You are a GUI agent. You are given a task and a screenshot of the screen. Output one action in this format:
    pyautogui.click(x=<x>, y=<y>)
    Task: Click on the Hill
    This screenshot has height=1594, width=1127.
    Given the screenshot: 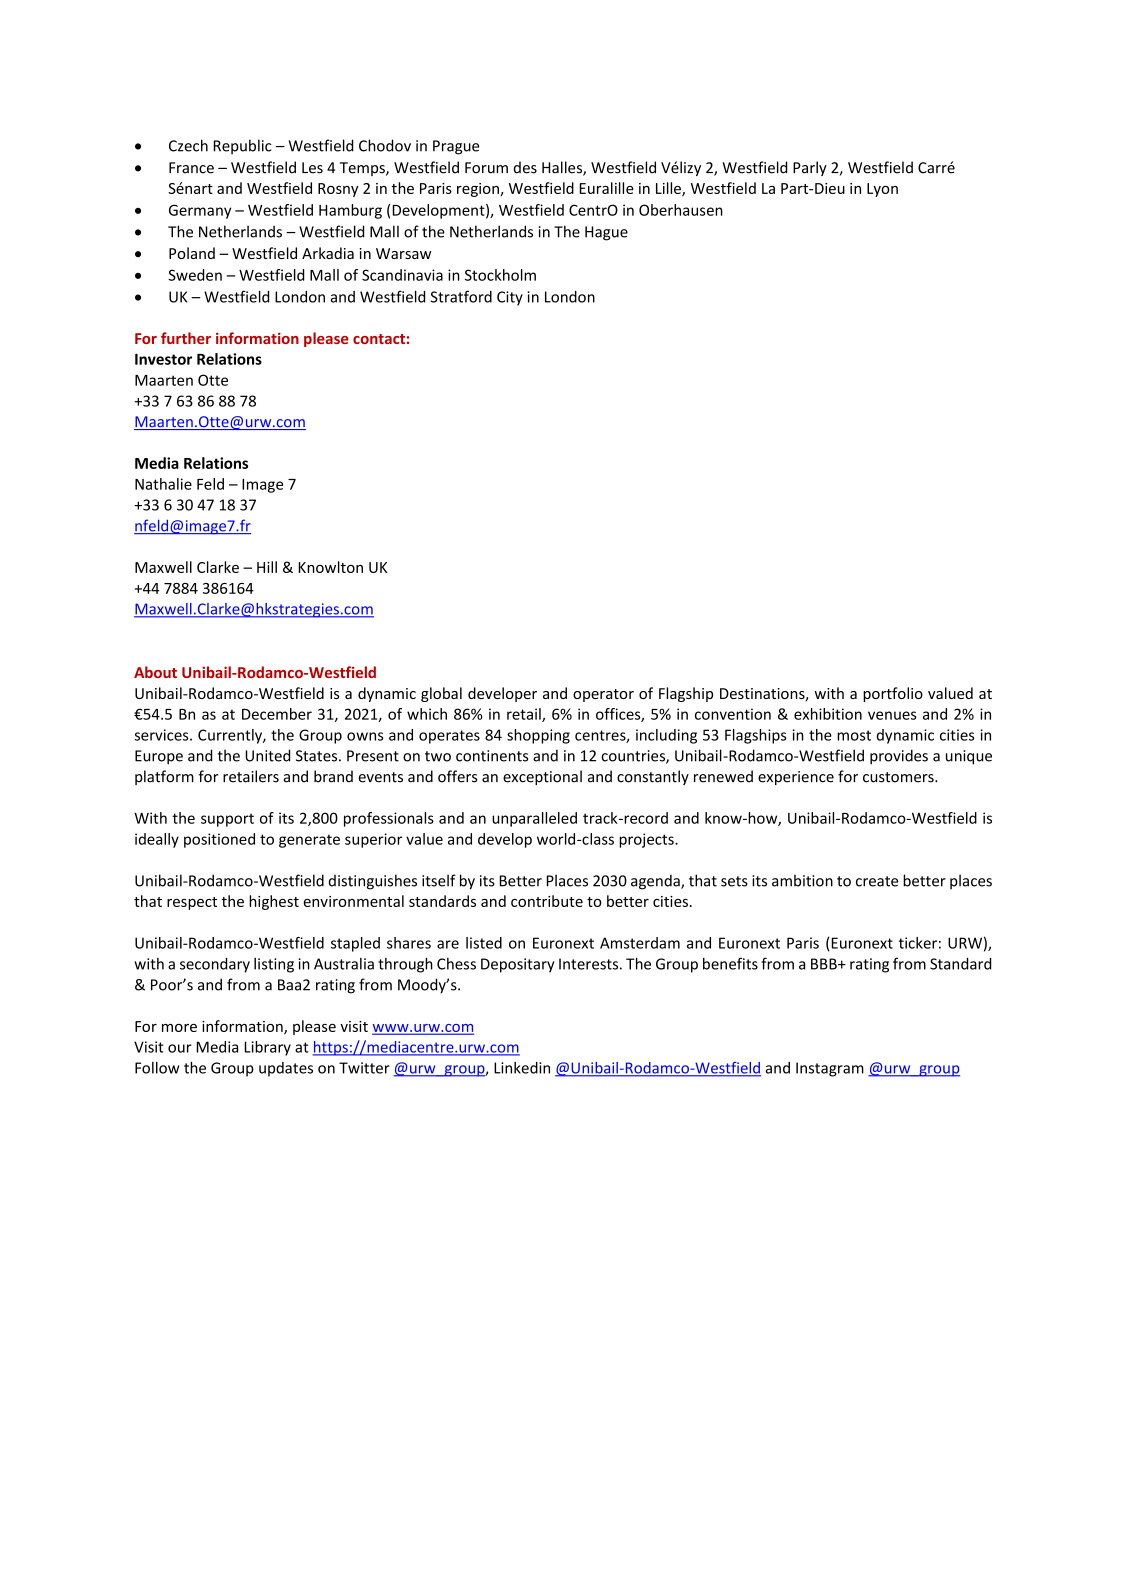 What is the action you would take?
    pyautogui.click(x=267, y=567)
